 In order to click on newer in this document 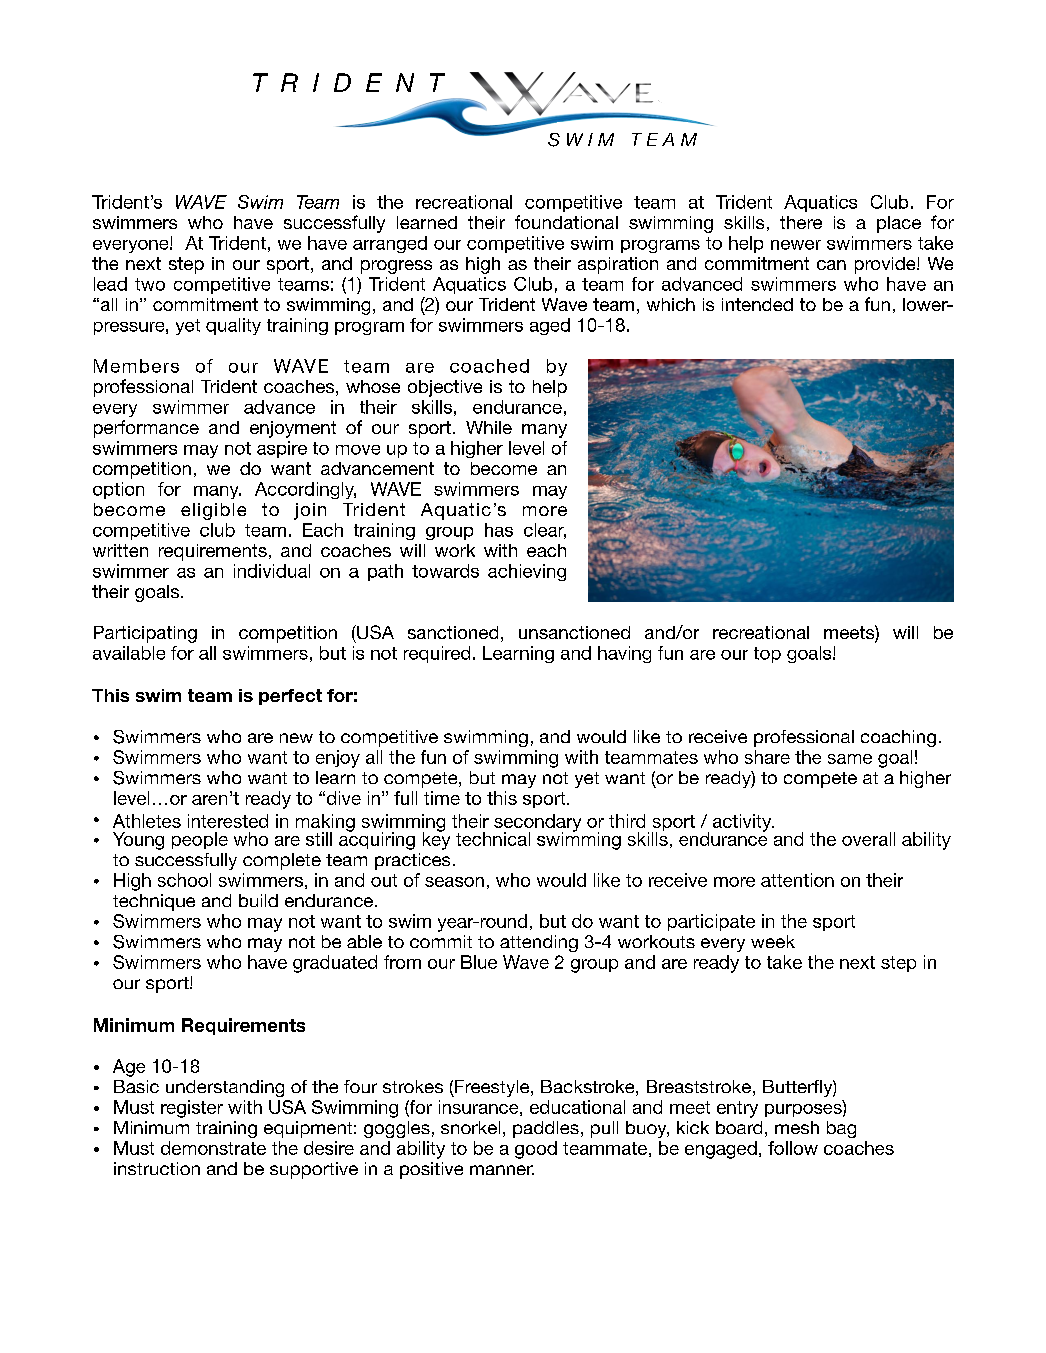, I will do `click(796, 245)`.
